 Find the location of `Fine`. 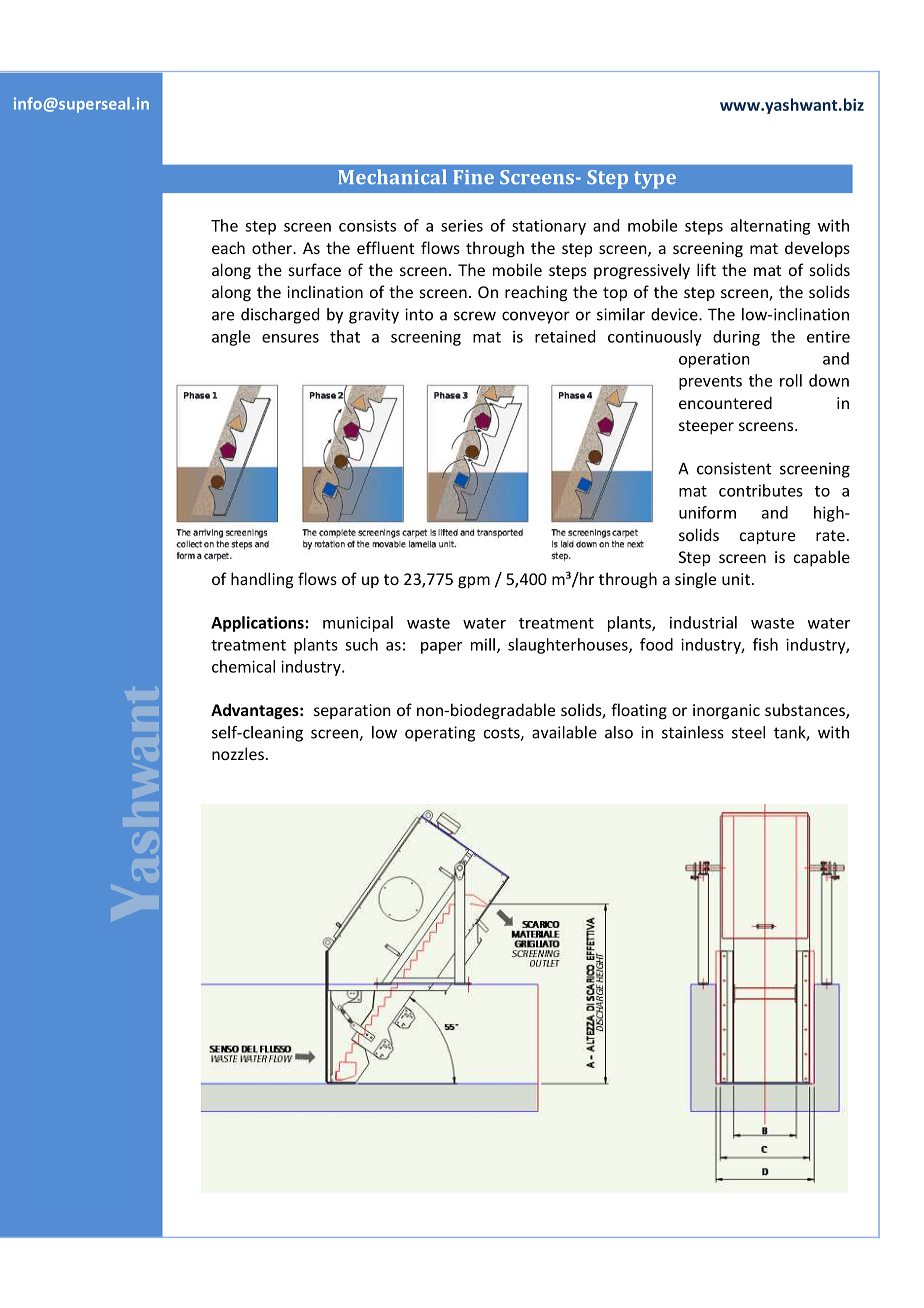

Fine is located at coordinates (473, 177).
